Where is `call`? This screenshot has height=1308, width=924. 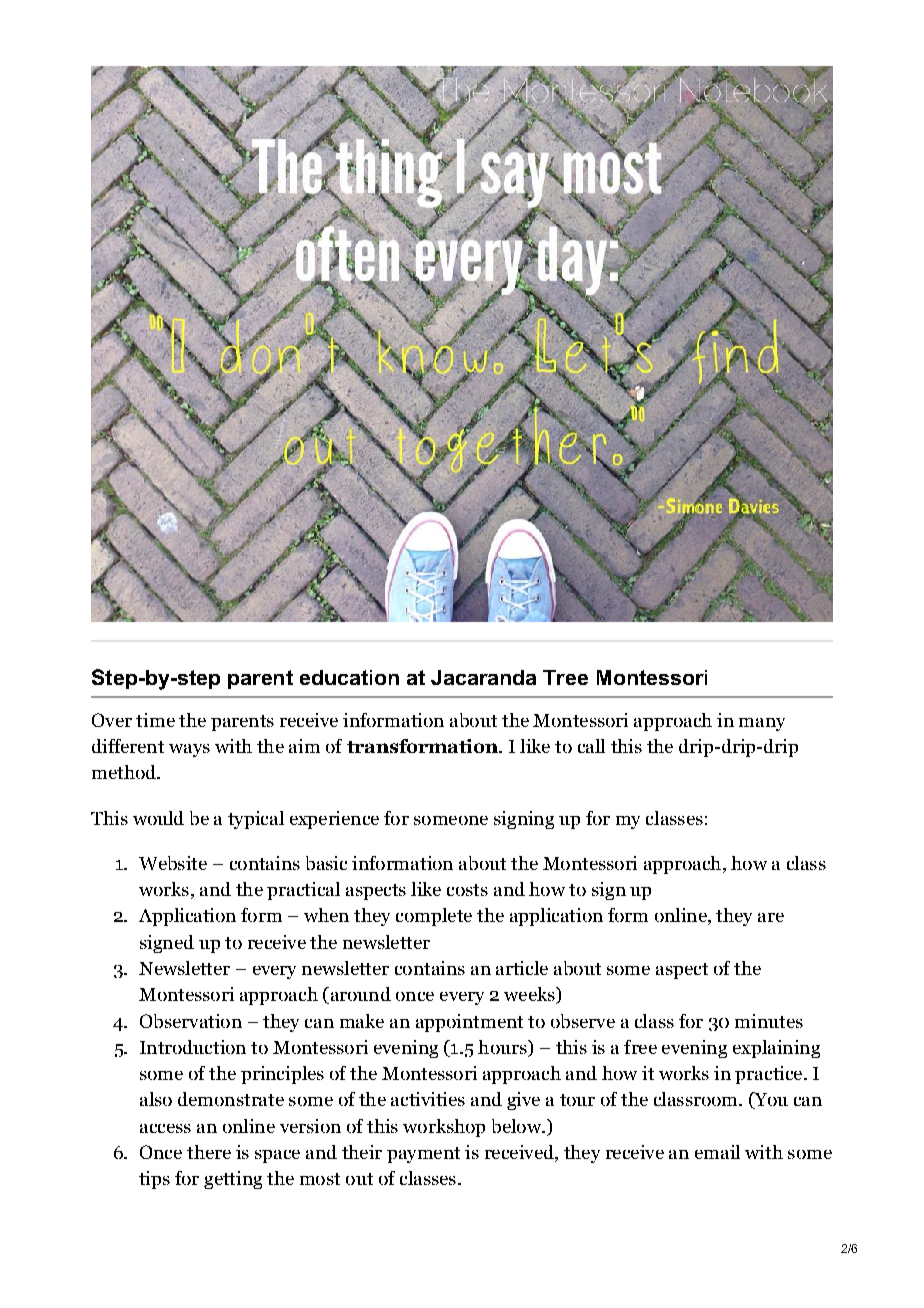 call is located at coordinates (591, 746).
